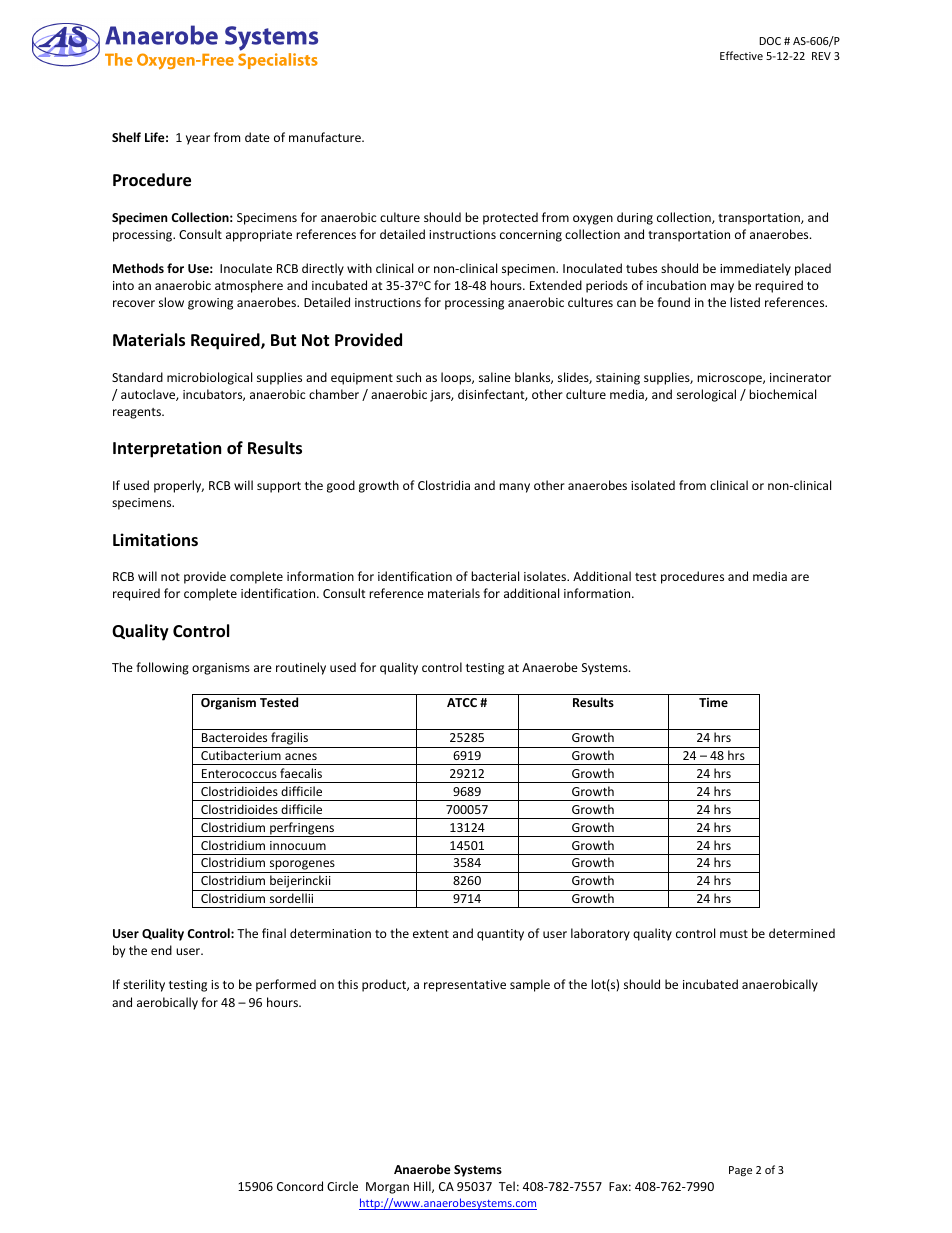  Describe the element at coordinates (740, 1171) in the document. I see `Page` at that location.
